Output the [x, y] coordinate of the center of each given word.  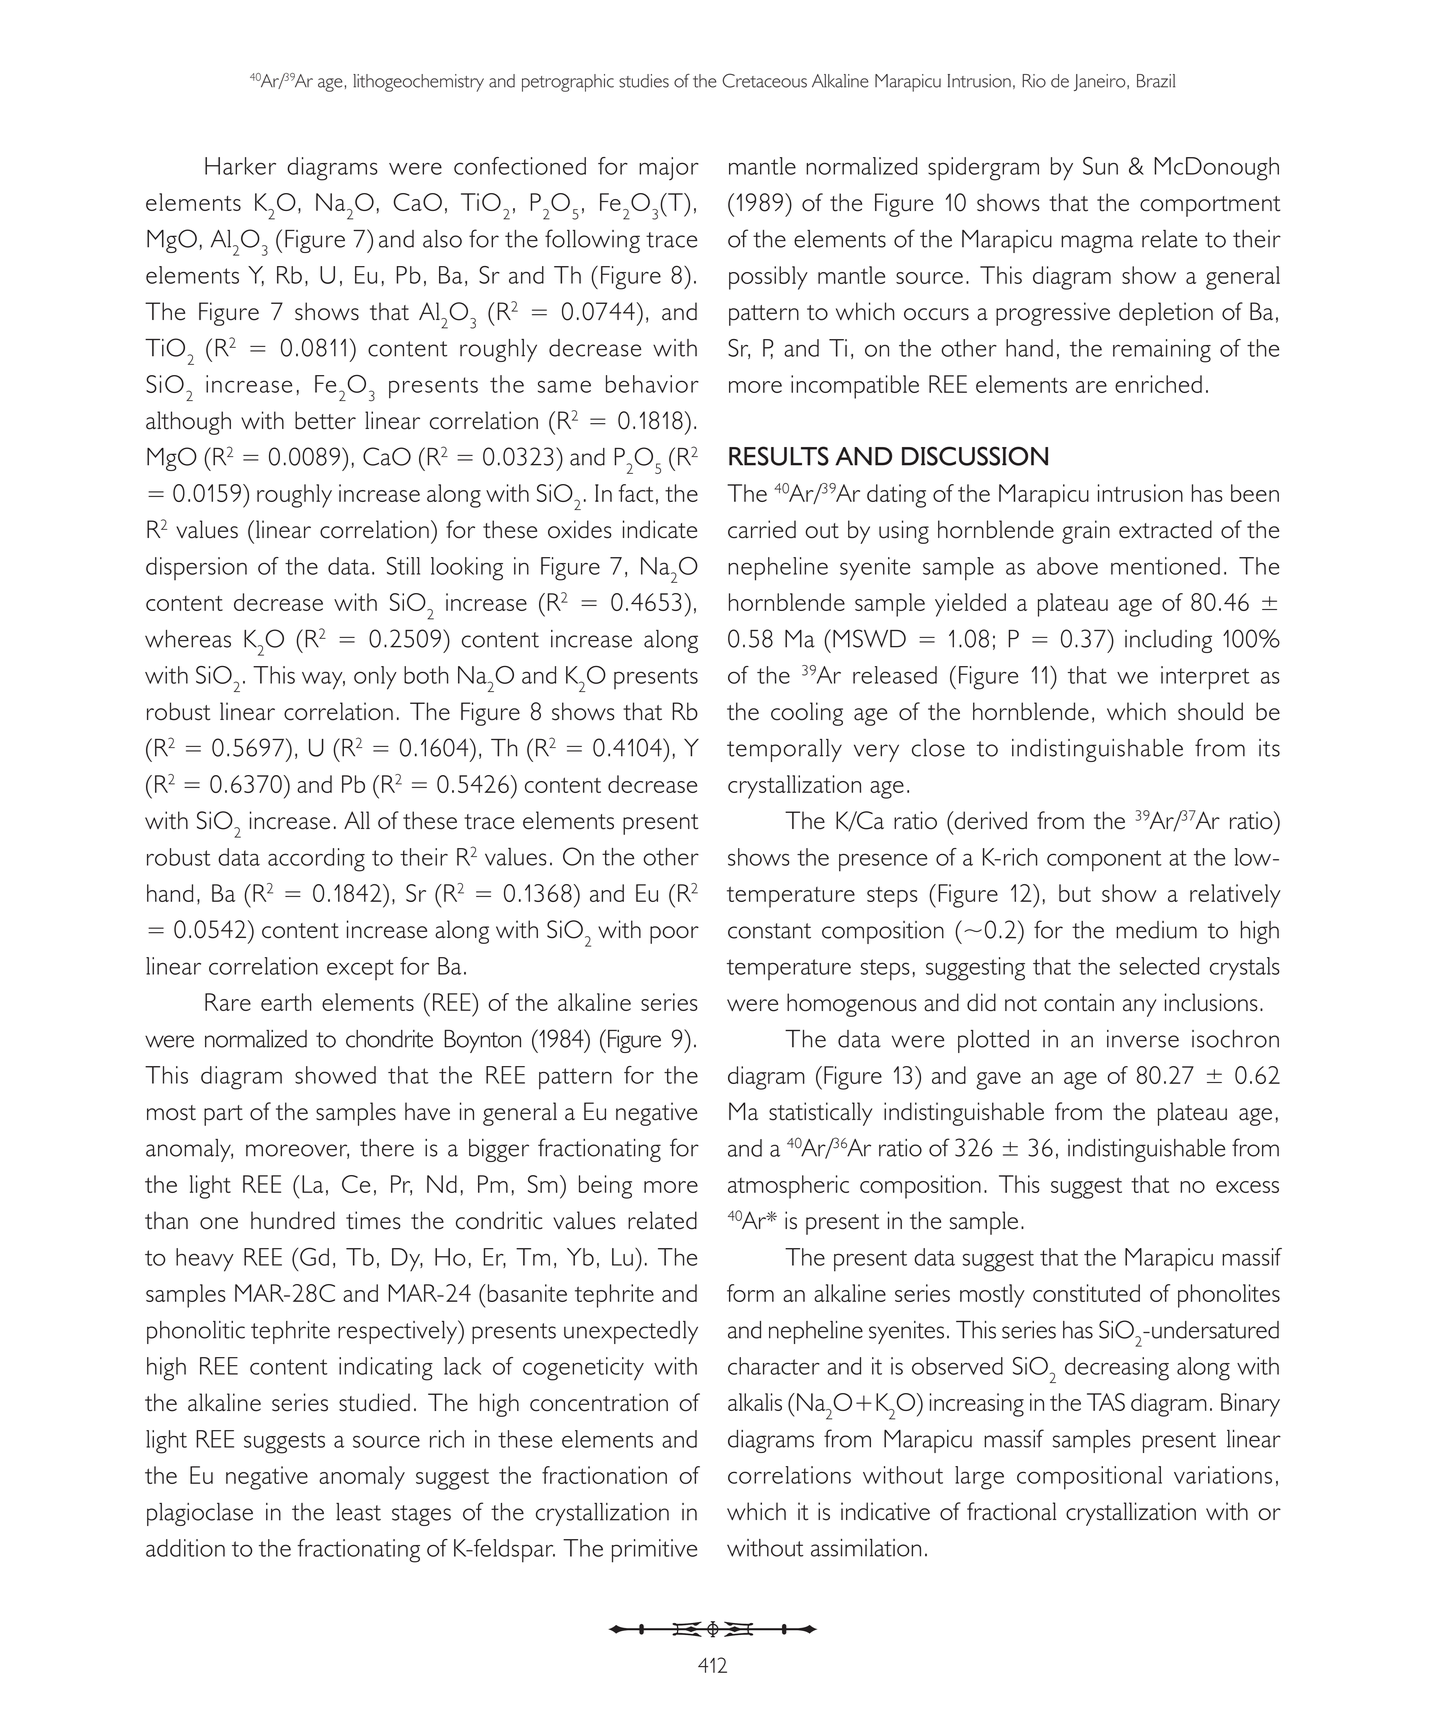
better [325, 420]
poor [674, 935]
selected [1159, 966]
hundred [293, 1220]
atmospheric [788, 1187]
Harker [240, 166]
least [358, 1512]
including [1168, 641]
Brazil [1156, 81]
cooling [807, 714]
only [375, 678]
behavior [652, 384]
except [360, 969]
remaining [1162, 351]
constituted [1086, 1293]
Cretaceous [764, 80]
